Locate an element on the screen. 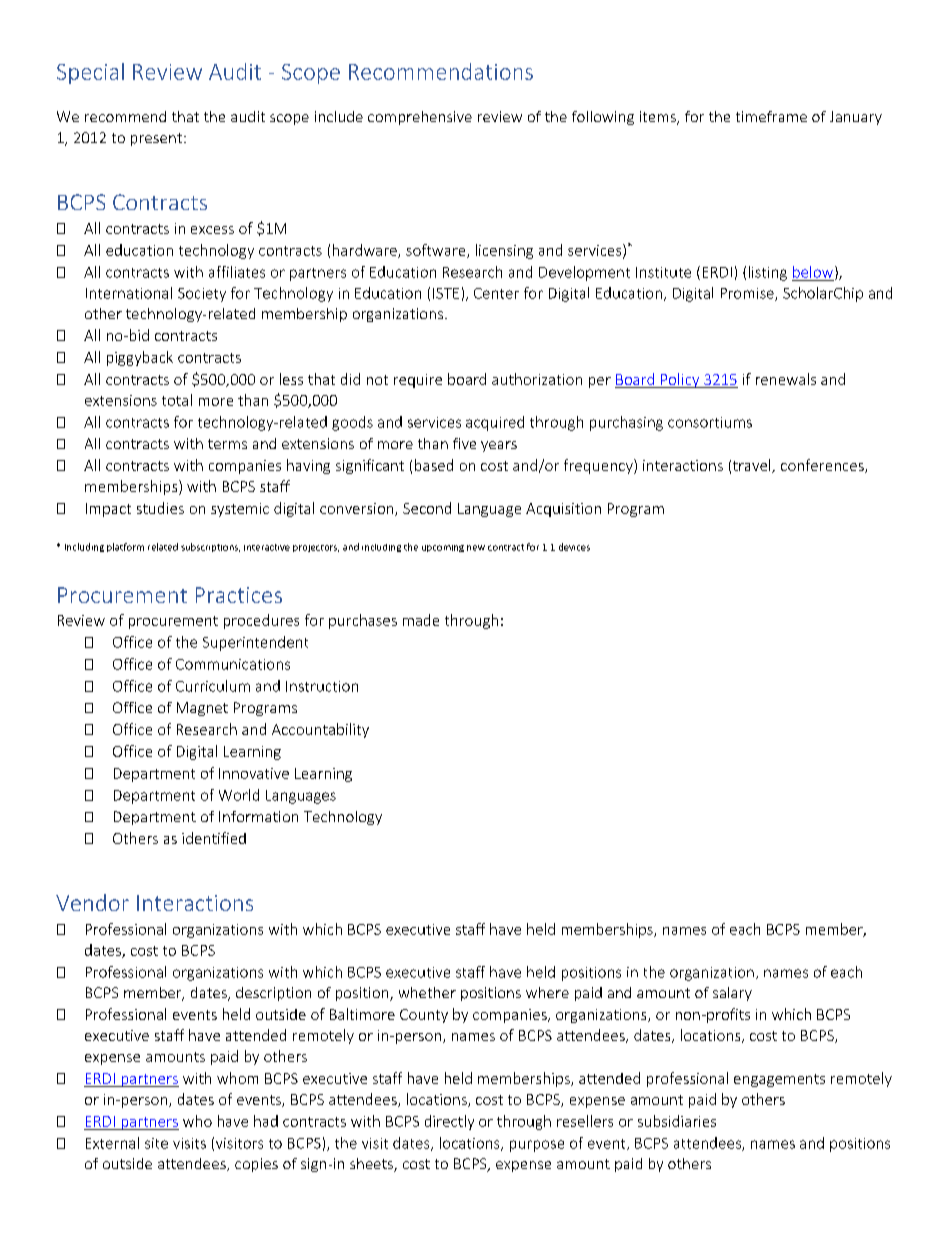 The image size is (952, 1233). identified is located at coordinates (214, 838).
